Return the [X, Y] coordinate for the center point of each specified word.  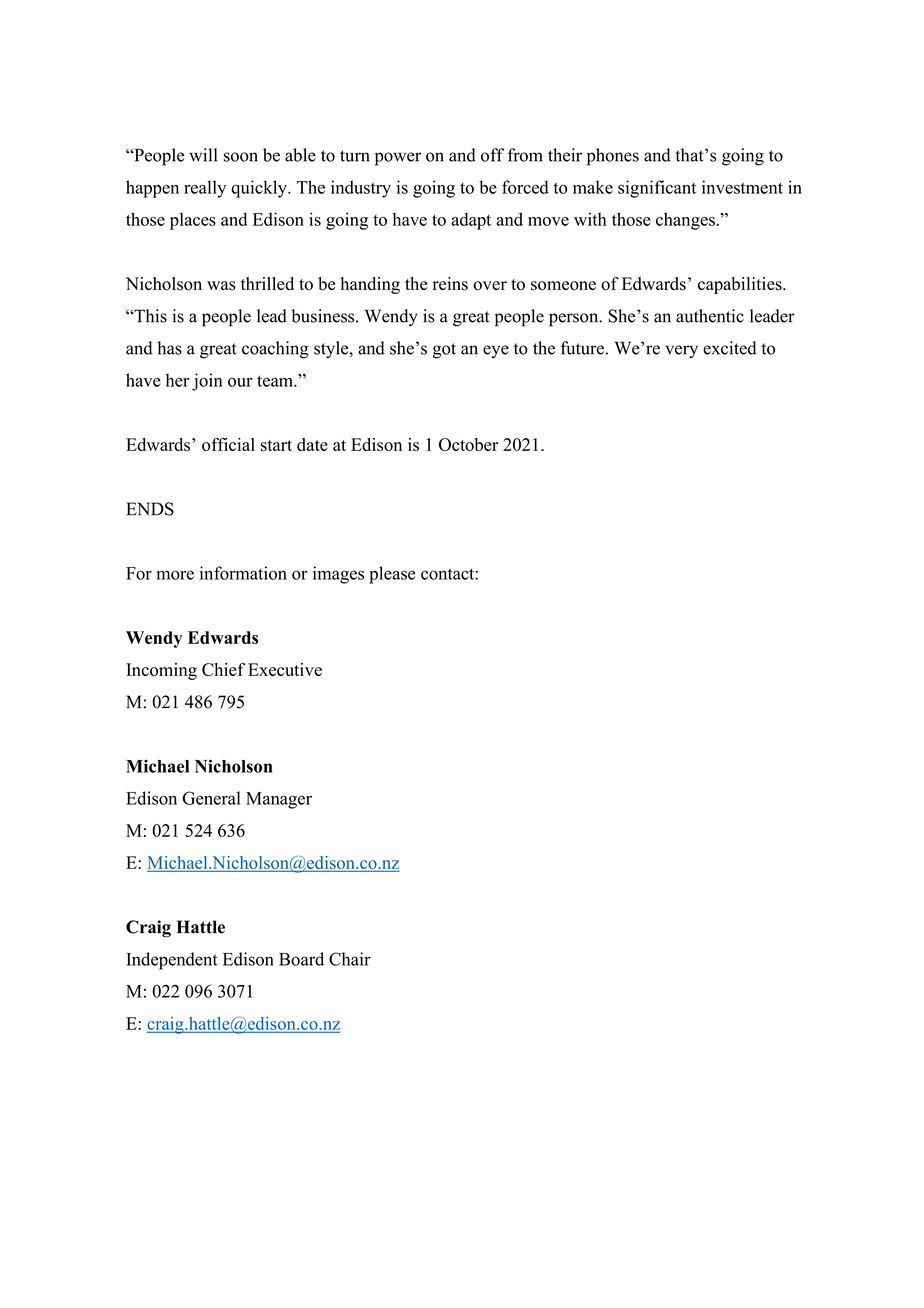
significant [657, 189]
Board [301, 959]
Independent [172, 961]
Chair [350, 959]
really [205, 189]
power [398, 159]
